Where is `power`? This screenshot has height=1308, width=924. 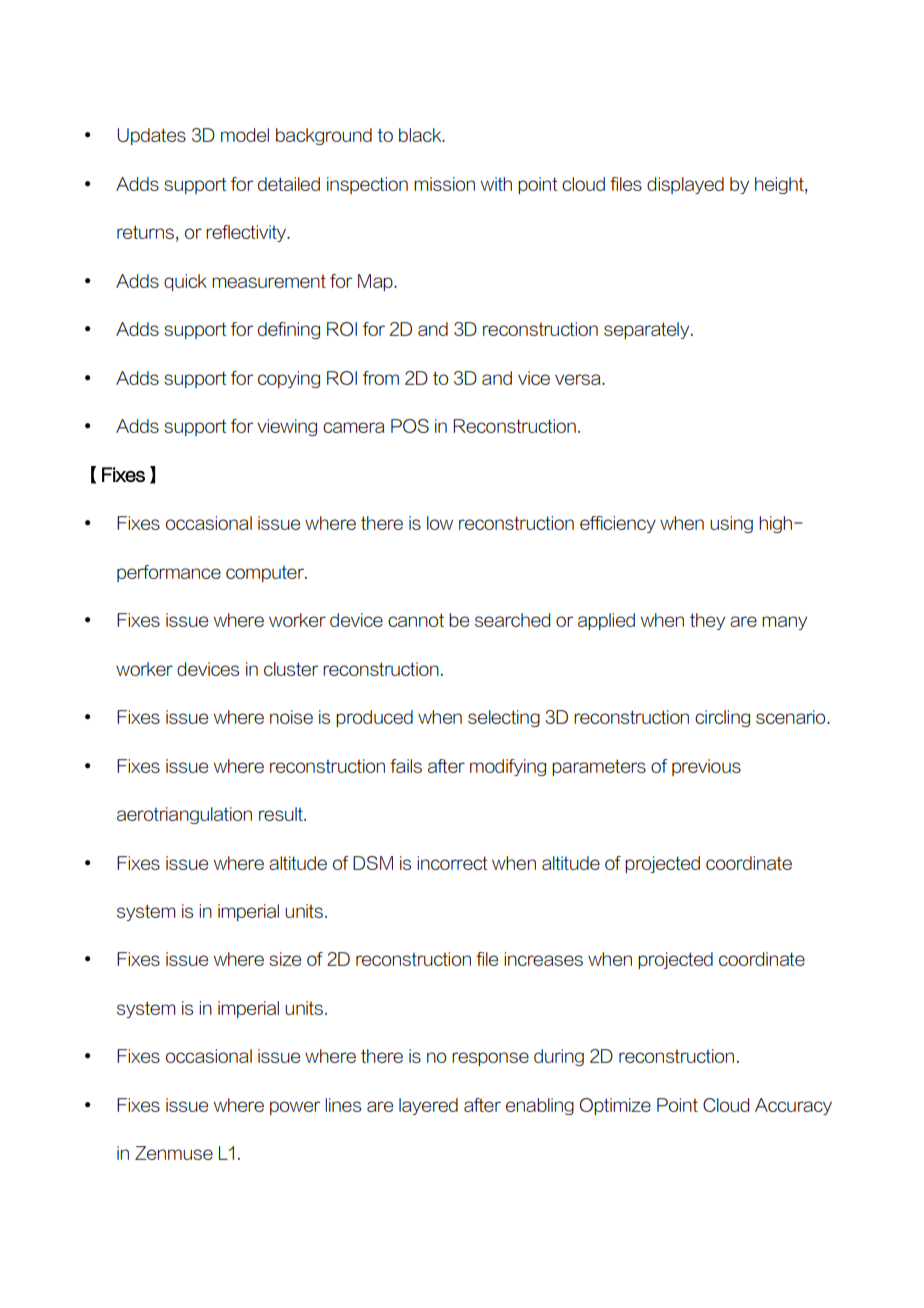 power is located at coordinates (295, 1108).
